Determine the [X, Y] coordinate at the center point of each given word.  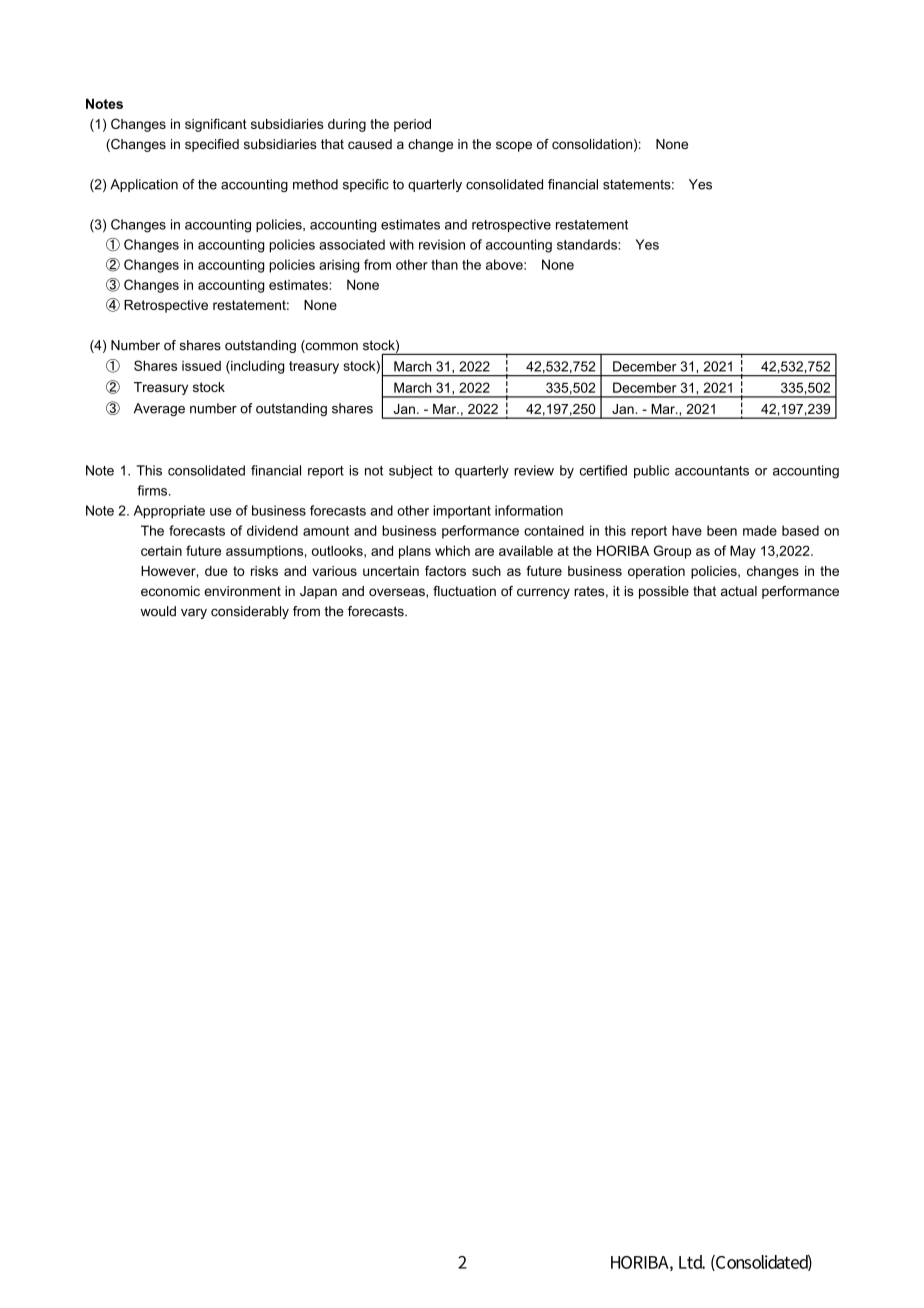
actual [739, 591]
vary [194, 613]
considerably [250, 612]
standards [588, 244]
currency [543, 593]
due [216, 571]
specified [212, 145]
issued [201, 366]
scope [514, 146]
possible [664, 592]
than [444, 264]
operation [656, 572]
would [158, 611]
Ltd [692, 1262]
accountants [712, 471]
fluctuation [464, 591]
